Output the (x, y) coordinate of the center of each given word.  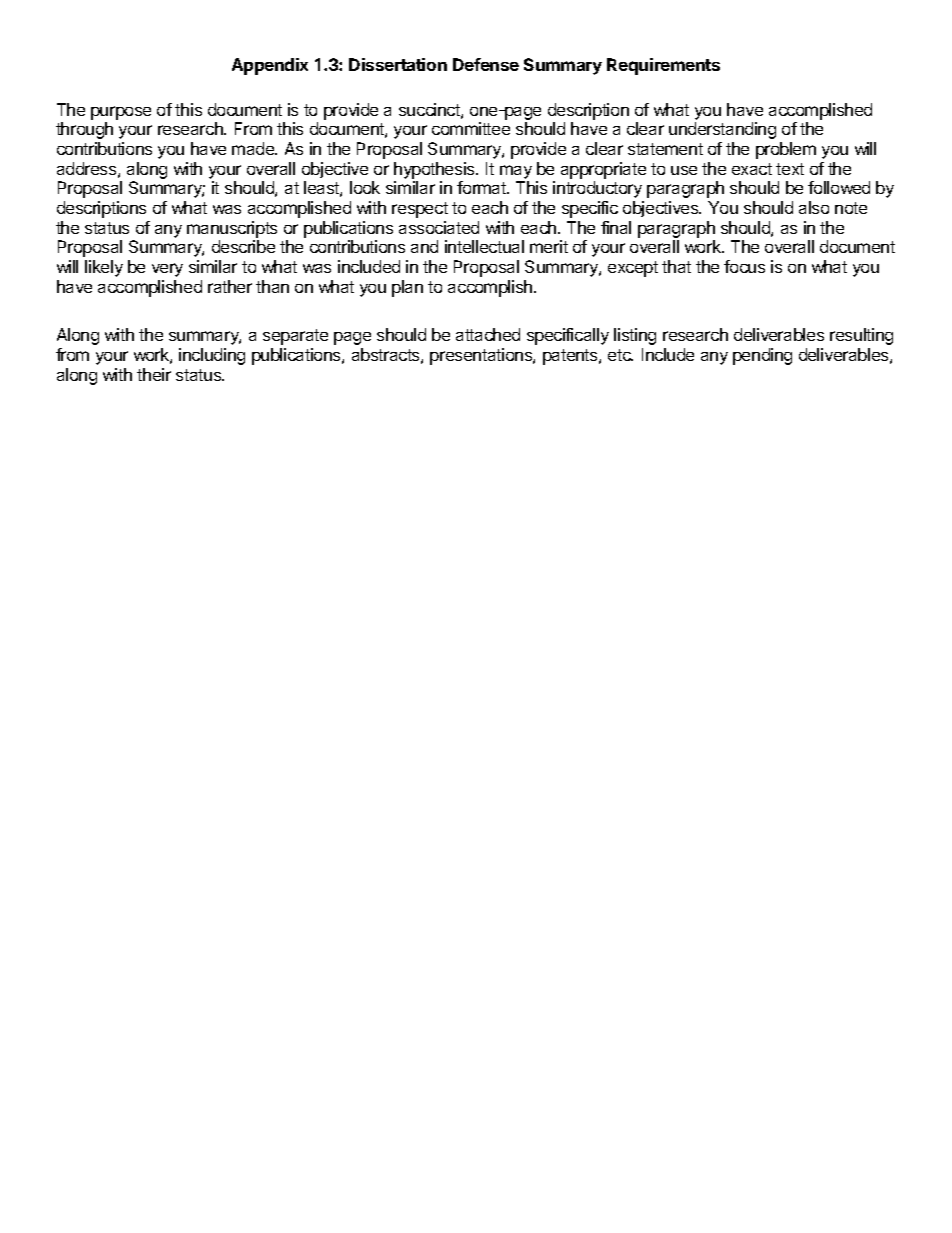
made (254, 148)
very (167, 270)
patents (571, 357)
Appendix (270, 66)
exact (752, 169)
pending (762, 356)
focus (744, 266)
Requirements (663, 66)
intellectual (484, 246)
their (154, 374)
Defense (486, 64)
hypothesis (435, 170)
